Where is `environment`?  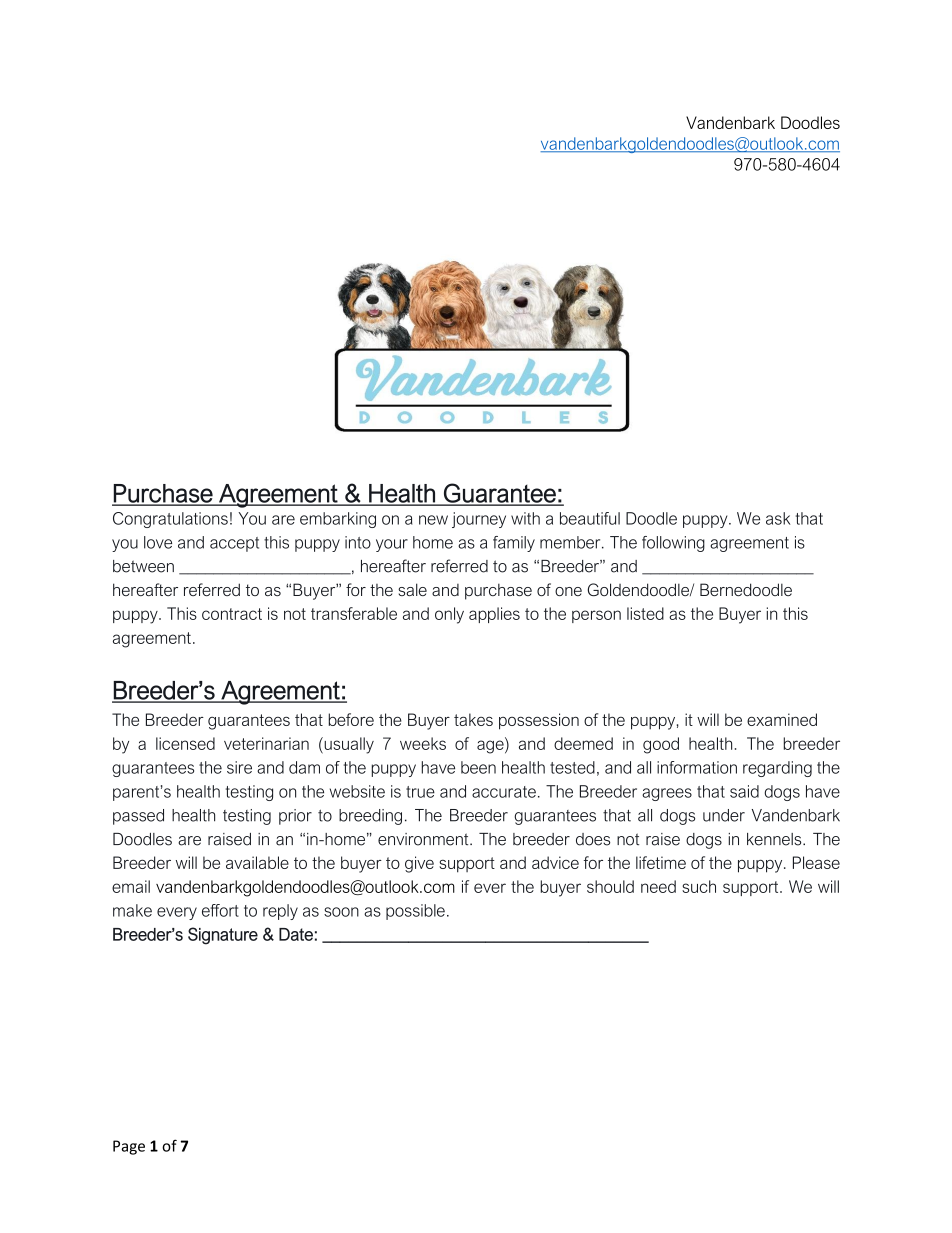 environment is located at coordinates (424, 839).
